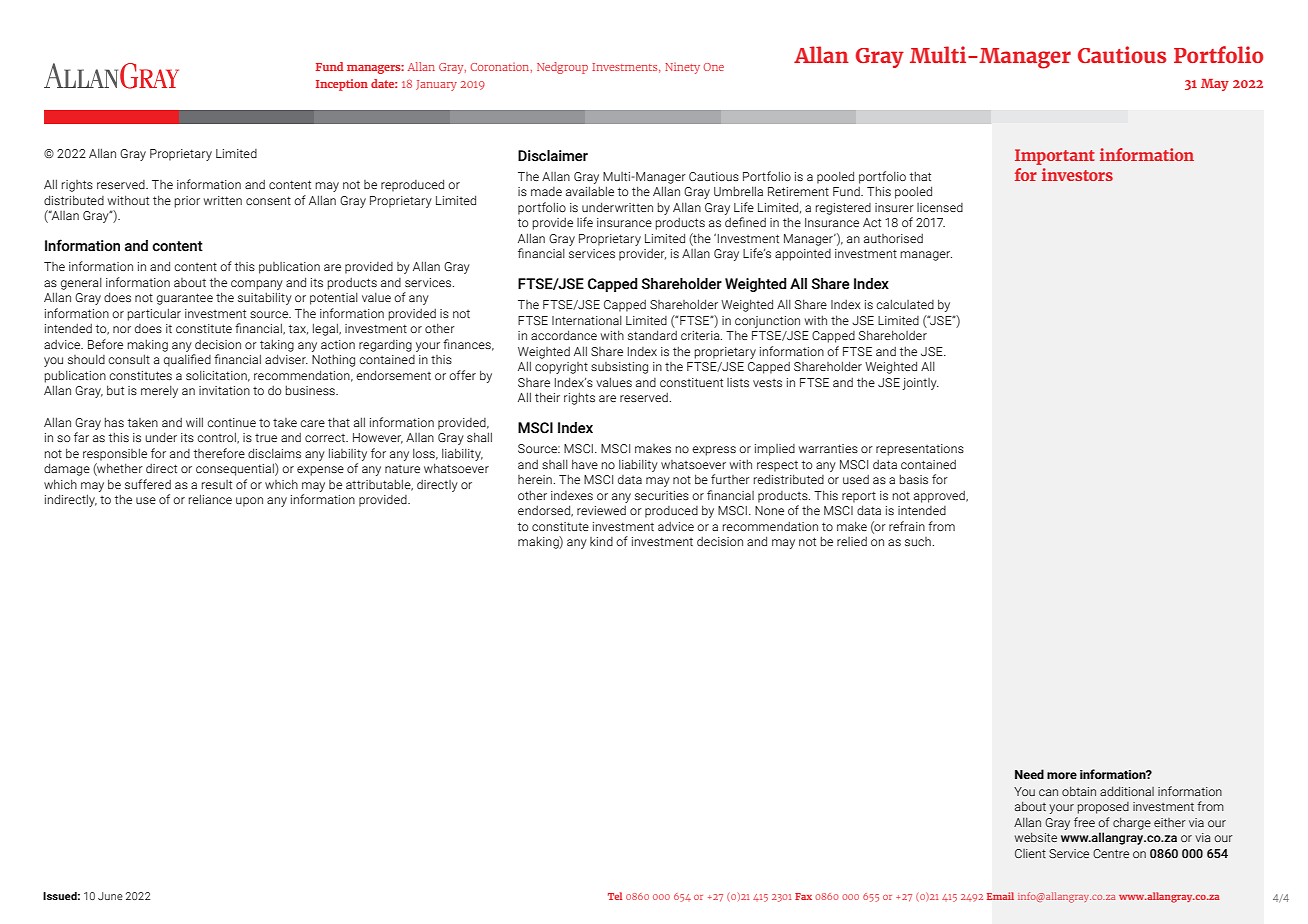 This screenshot has height=924, width=1308. I want to click on subsisting, so click(619, 368).
